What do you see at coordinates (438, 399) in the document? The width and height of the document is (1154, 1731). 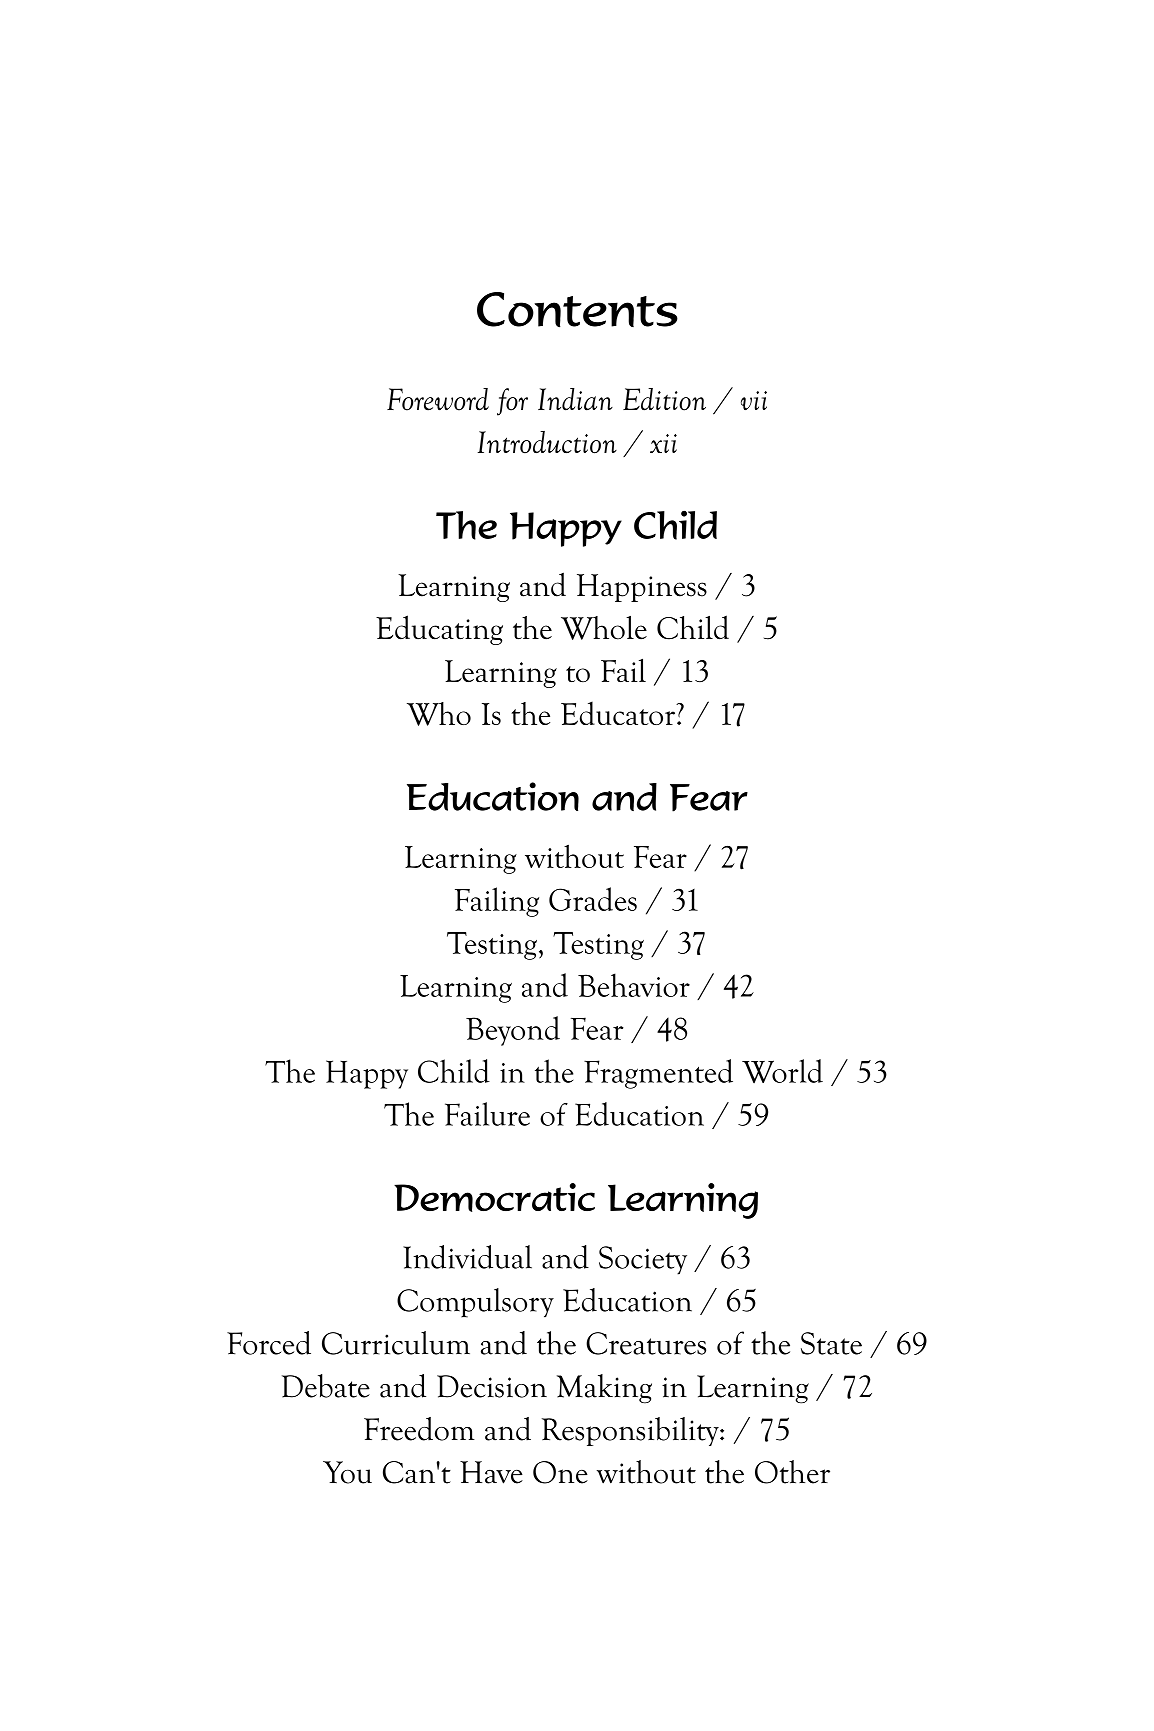 I see `Foreword` at bounding box center [438, 399].
